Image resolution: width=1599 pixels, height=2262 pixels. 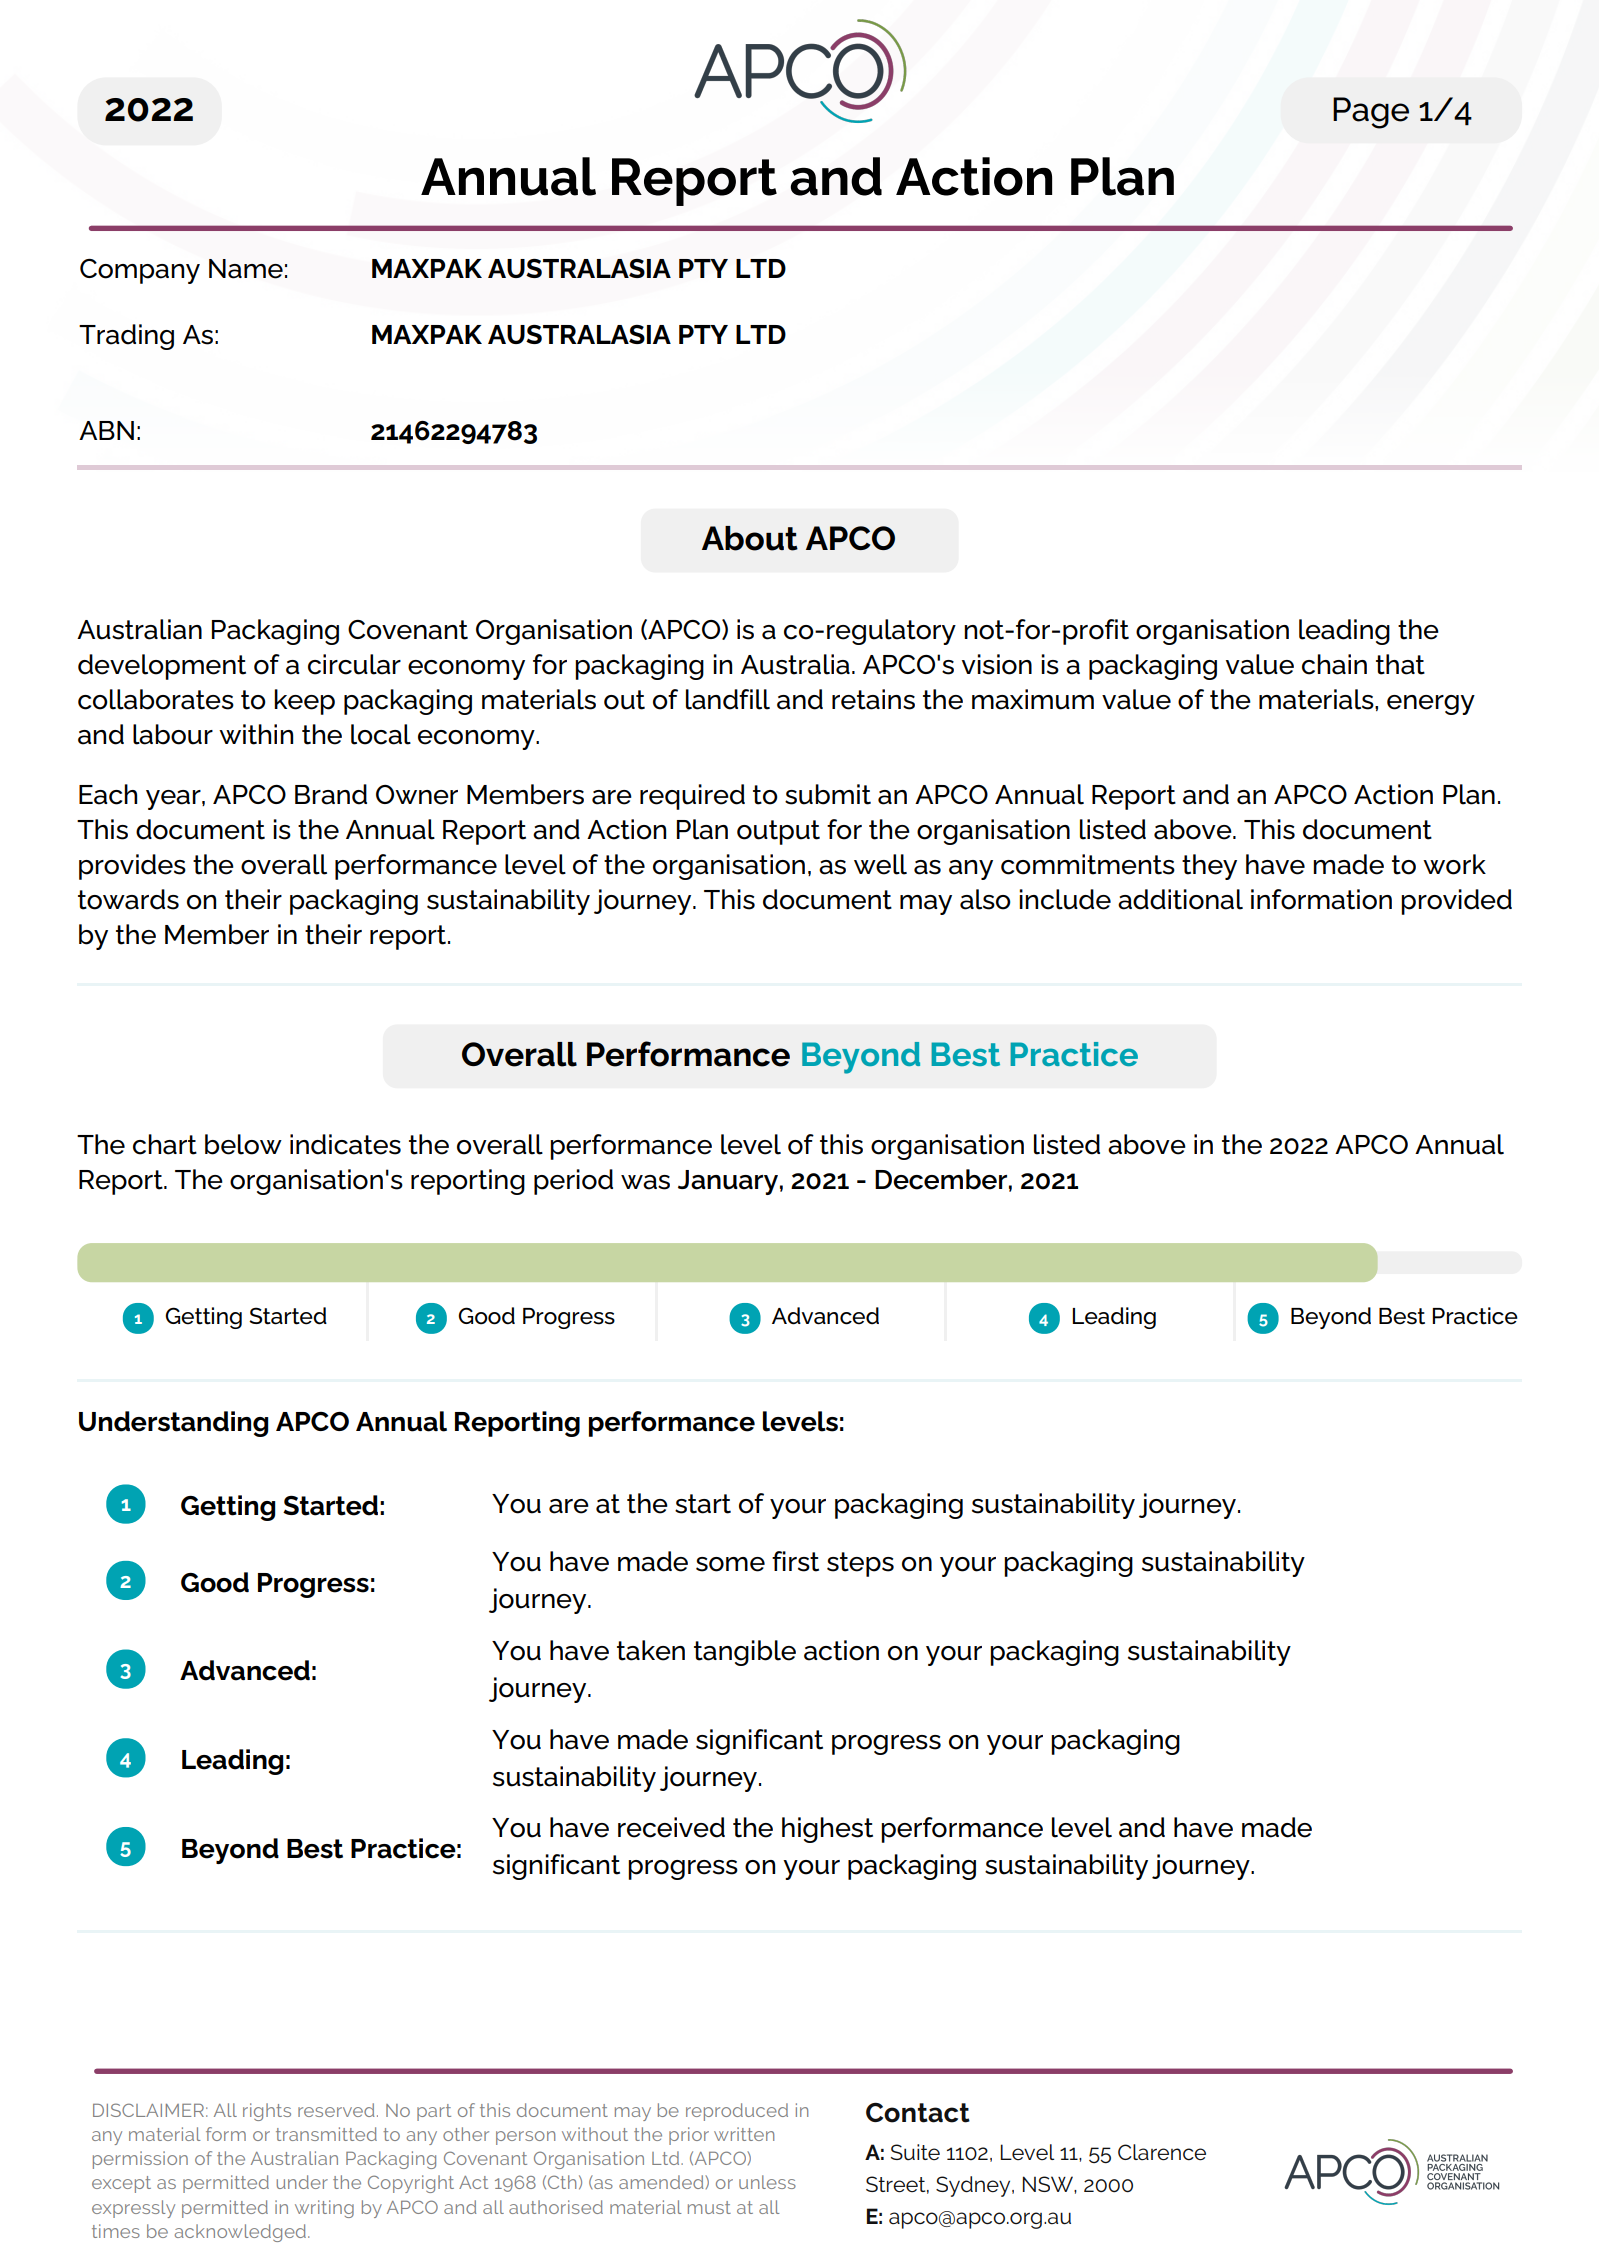 What do you see at coordinates (750, 538) in the image?
I see `About` at bounding box center [750, 538].
